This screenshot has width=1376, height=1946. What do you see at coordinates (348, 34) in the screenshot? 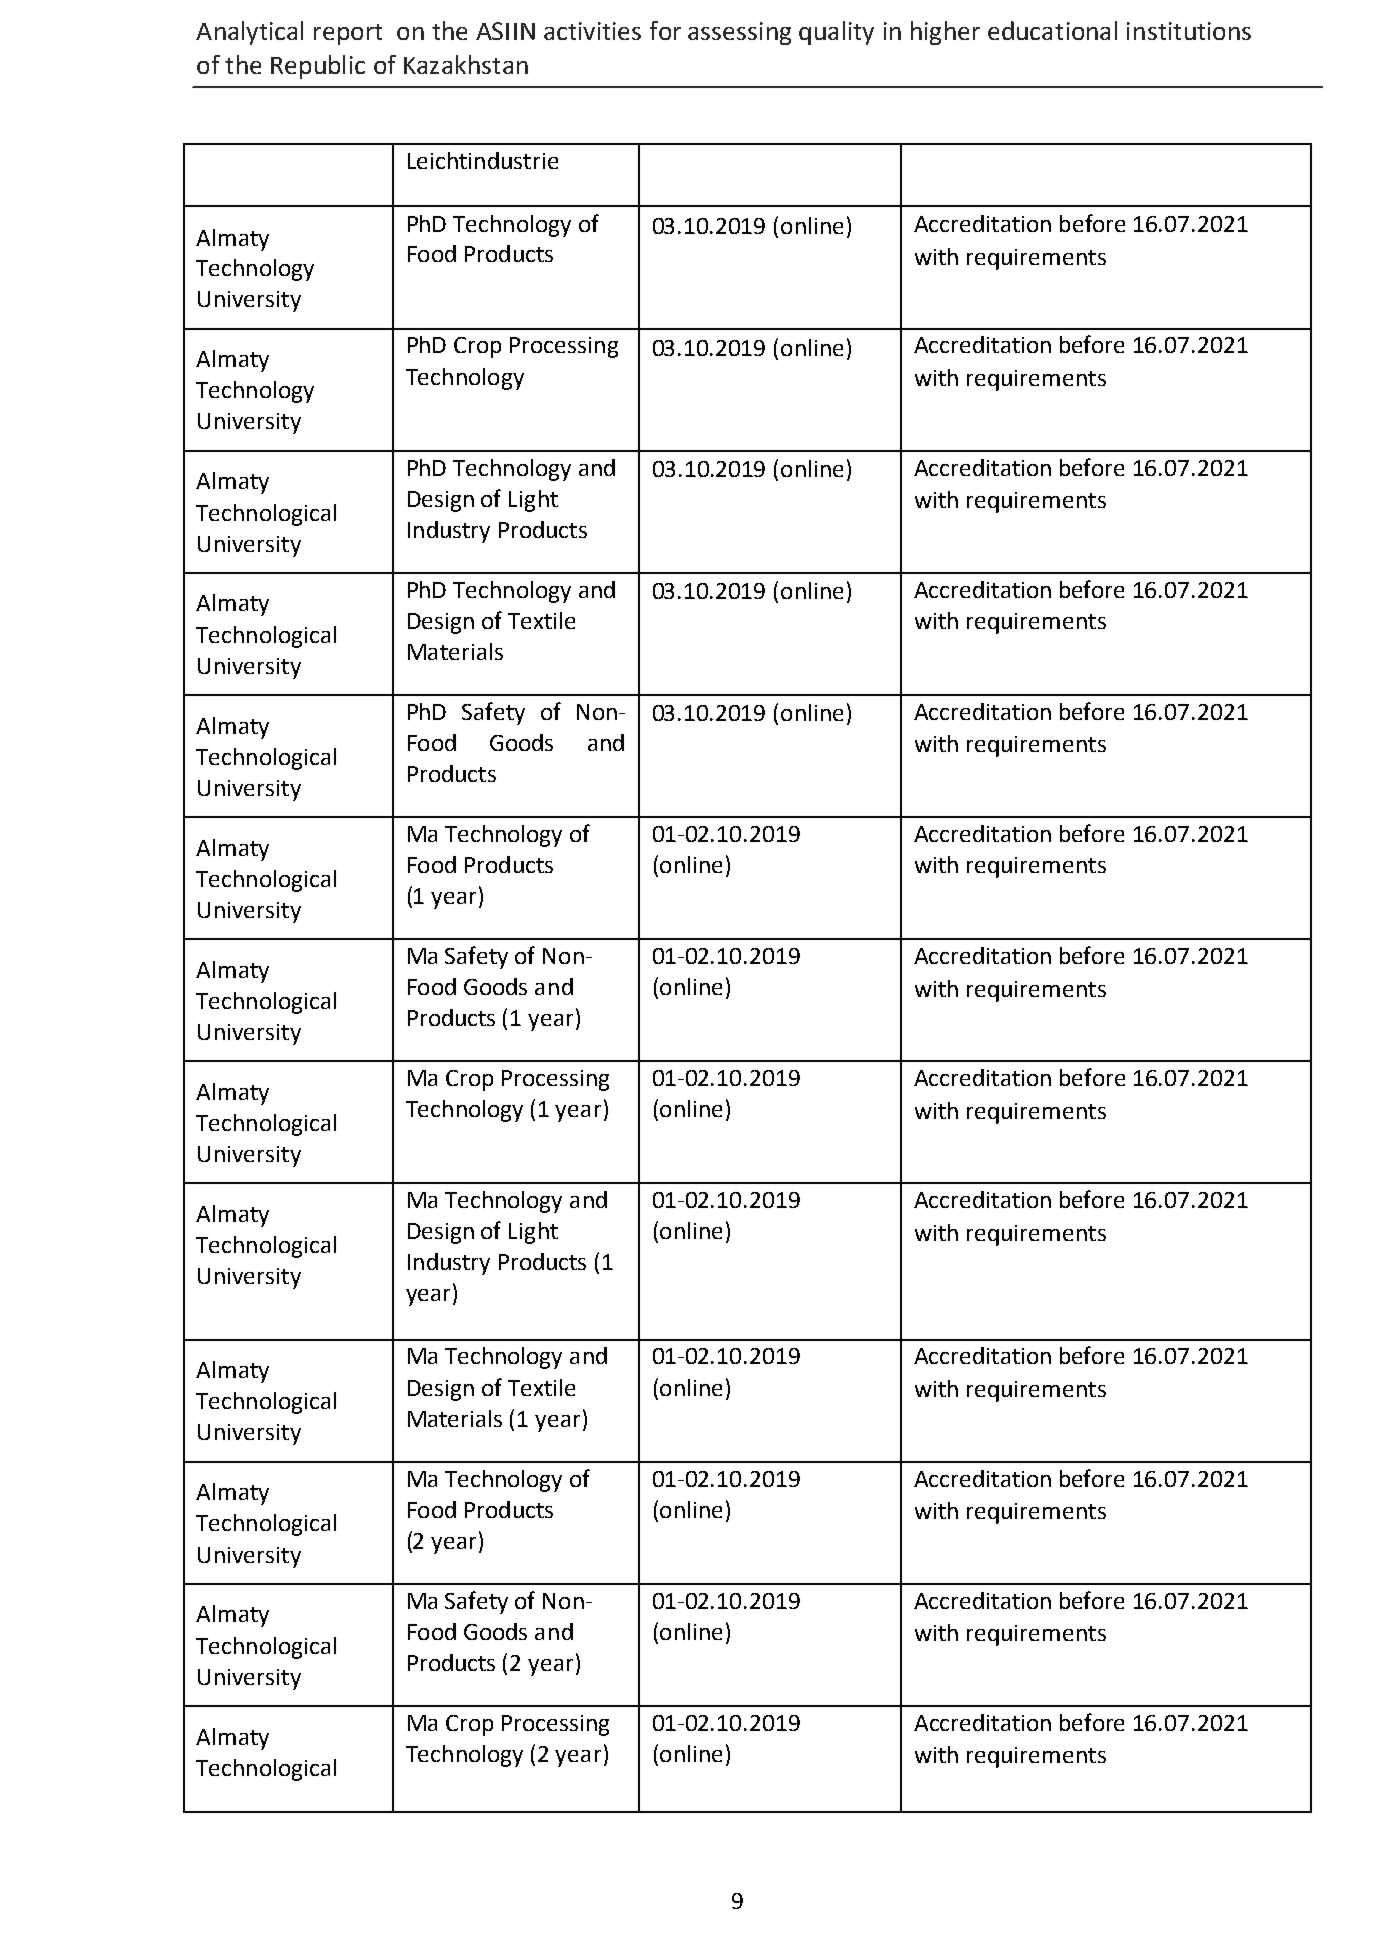
I see `report` at bounding box center [348, 34].
